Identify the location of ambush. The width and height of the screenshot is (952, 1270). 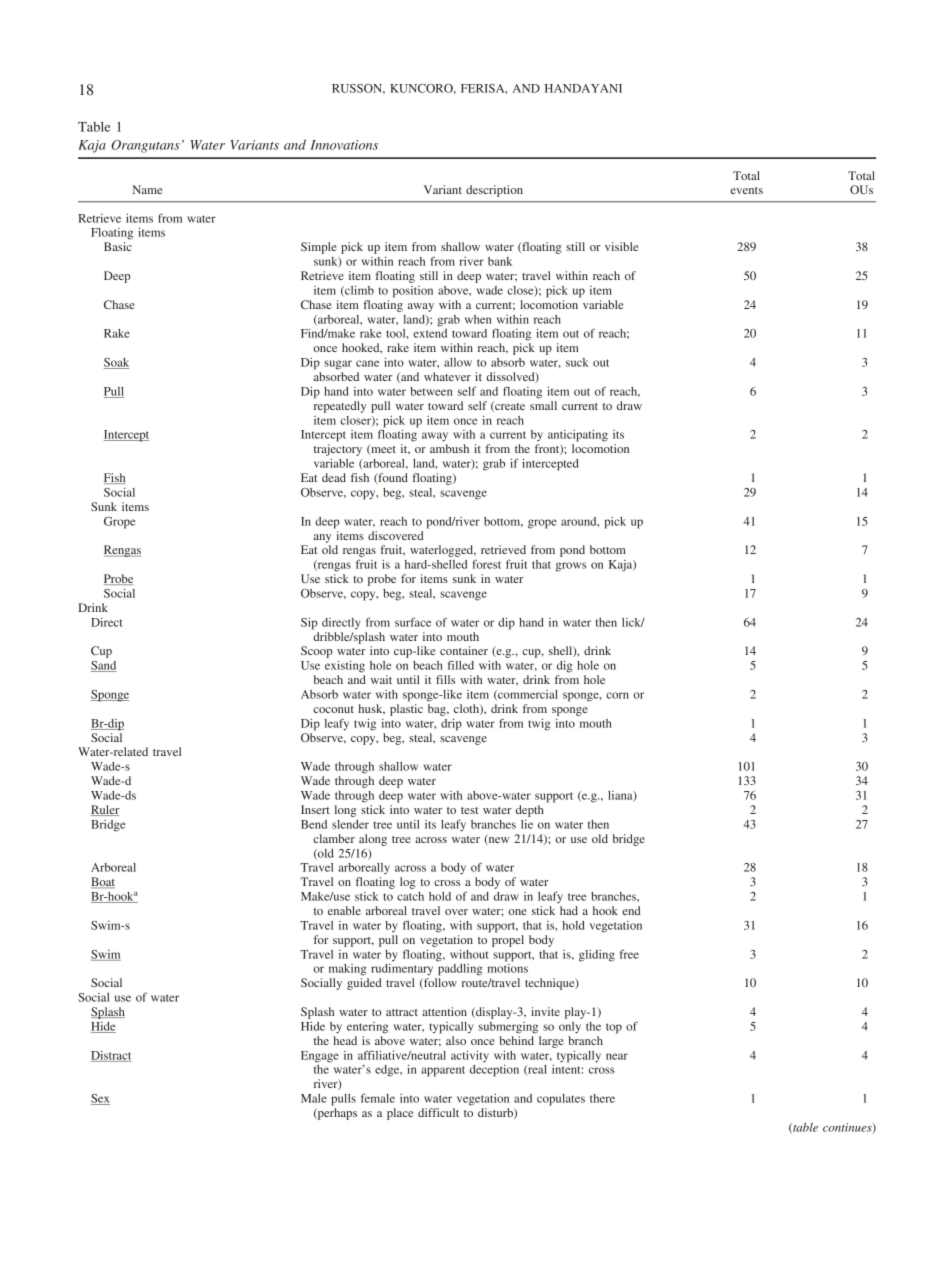
(449, 448).
